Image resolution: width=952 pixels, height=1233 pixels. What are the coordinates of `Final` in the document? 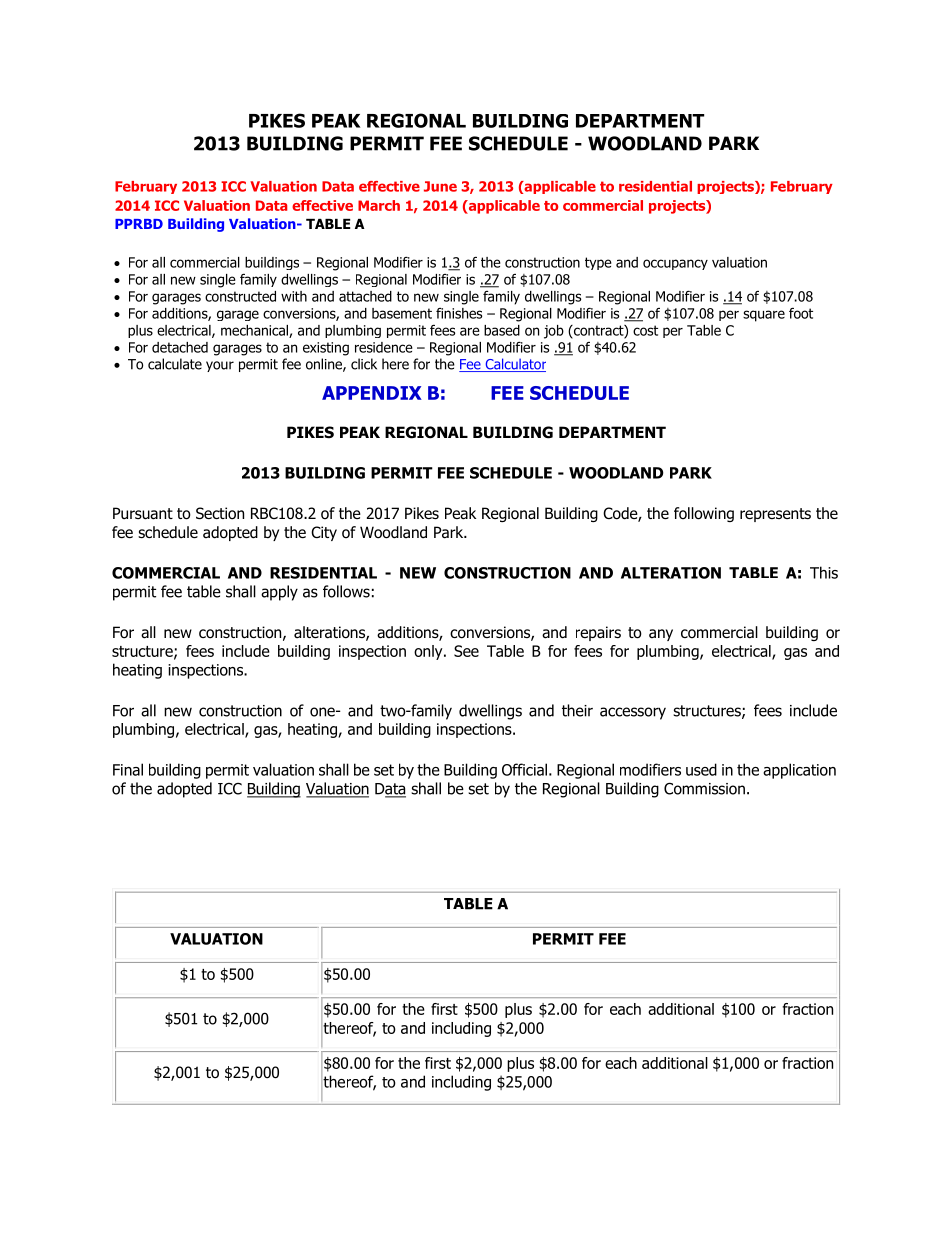 It's located at (128, 769).
